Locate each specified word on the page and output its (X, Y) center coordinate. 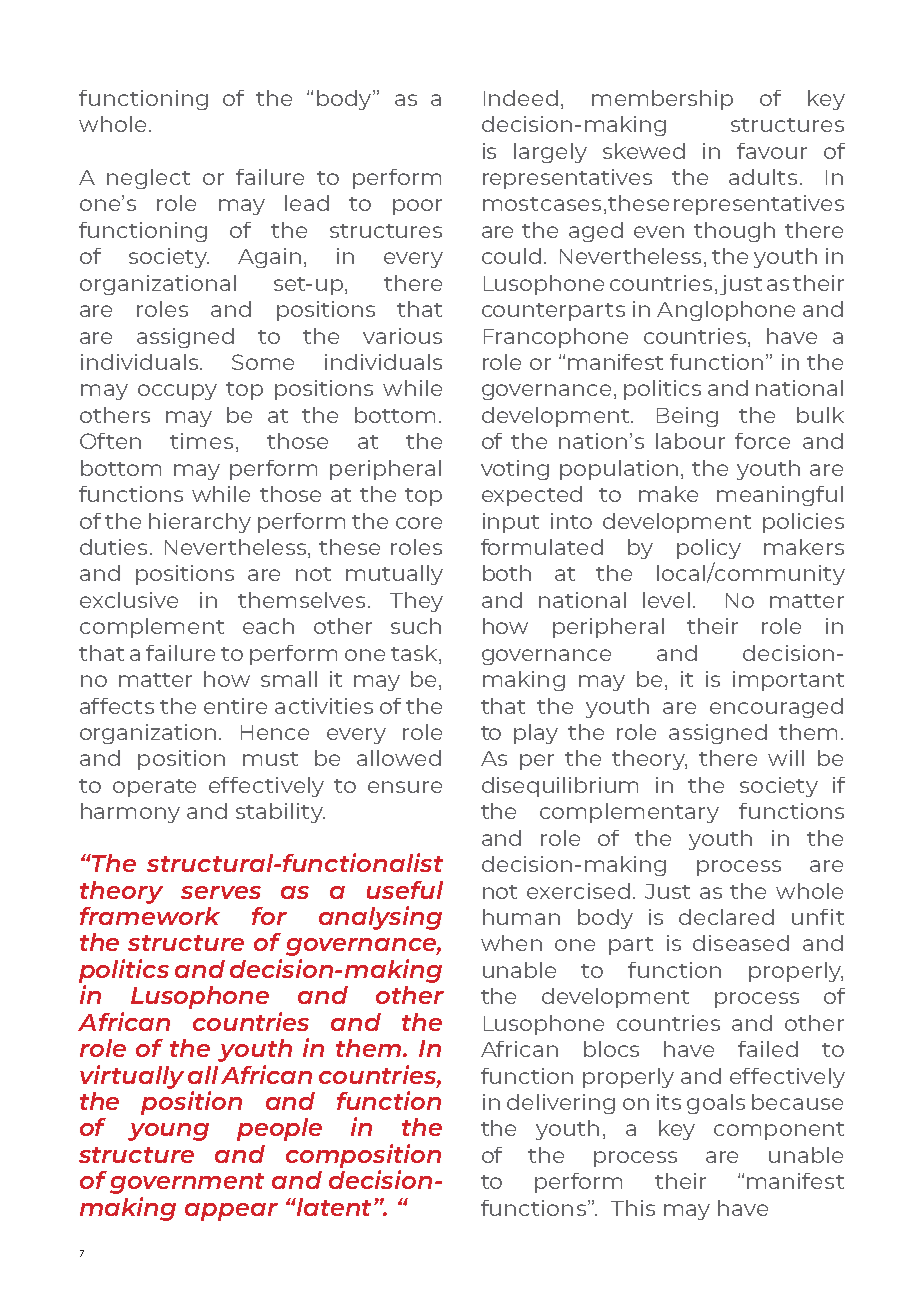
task (415, 653)
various (402, 336)
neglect (148, 179)
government (187, 1183)
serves (221, 892)
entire (235, 706)
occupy (177, 392)
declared (726, 917)
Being (687, 417)
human (521, 917)
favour (772, 151)
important (788, 681)
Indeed (521, 98)
